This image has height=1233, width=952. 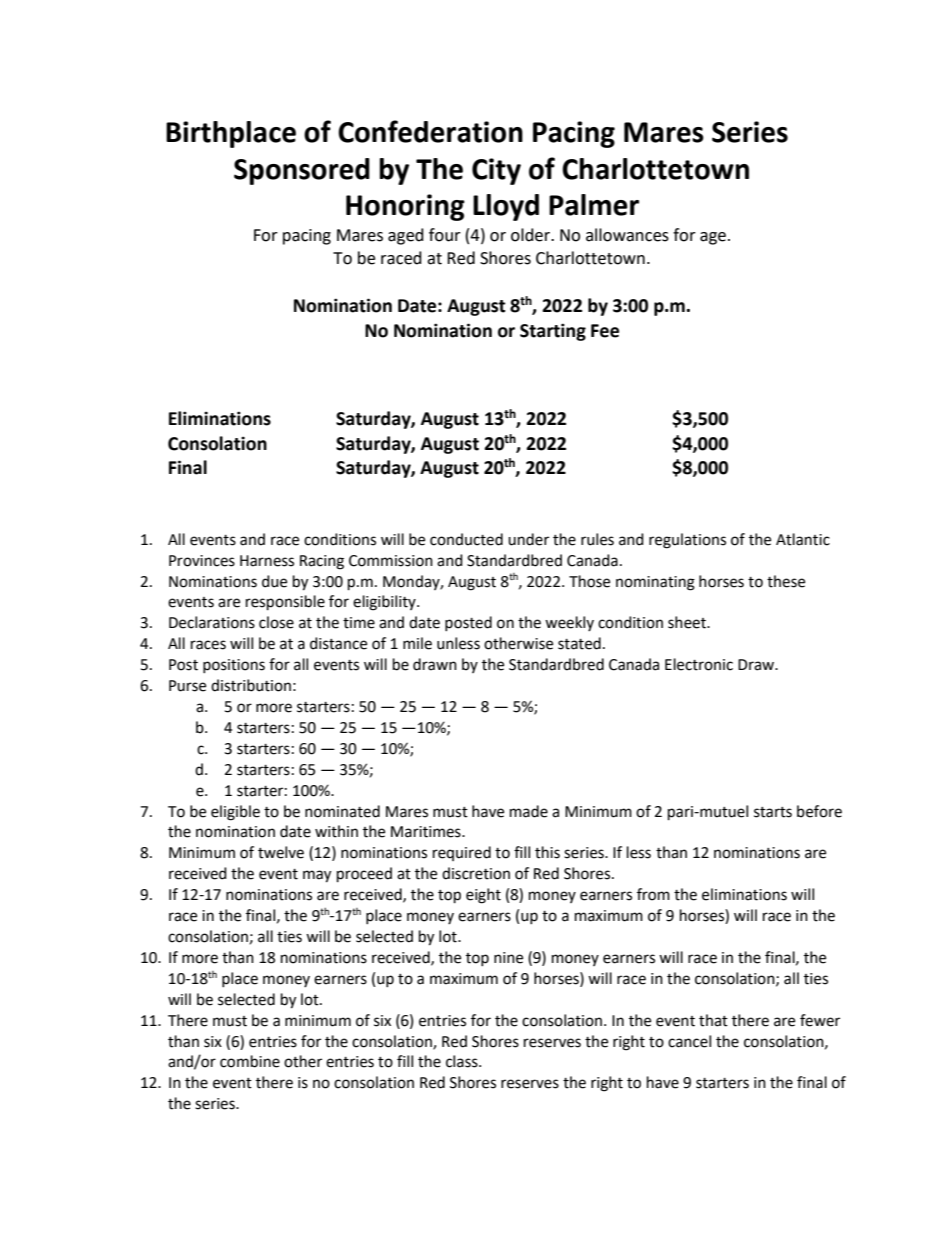 I want to click on starts, so click(x=773, y=812).
